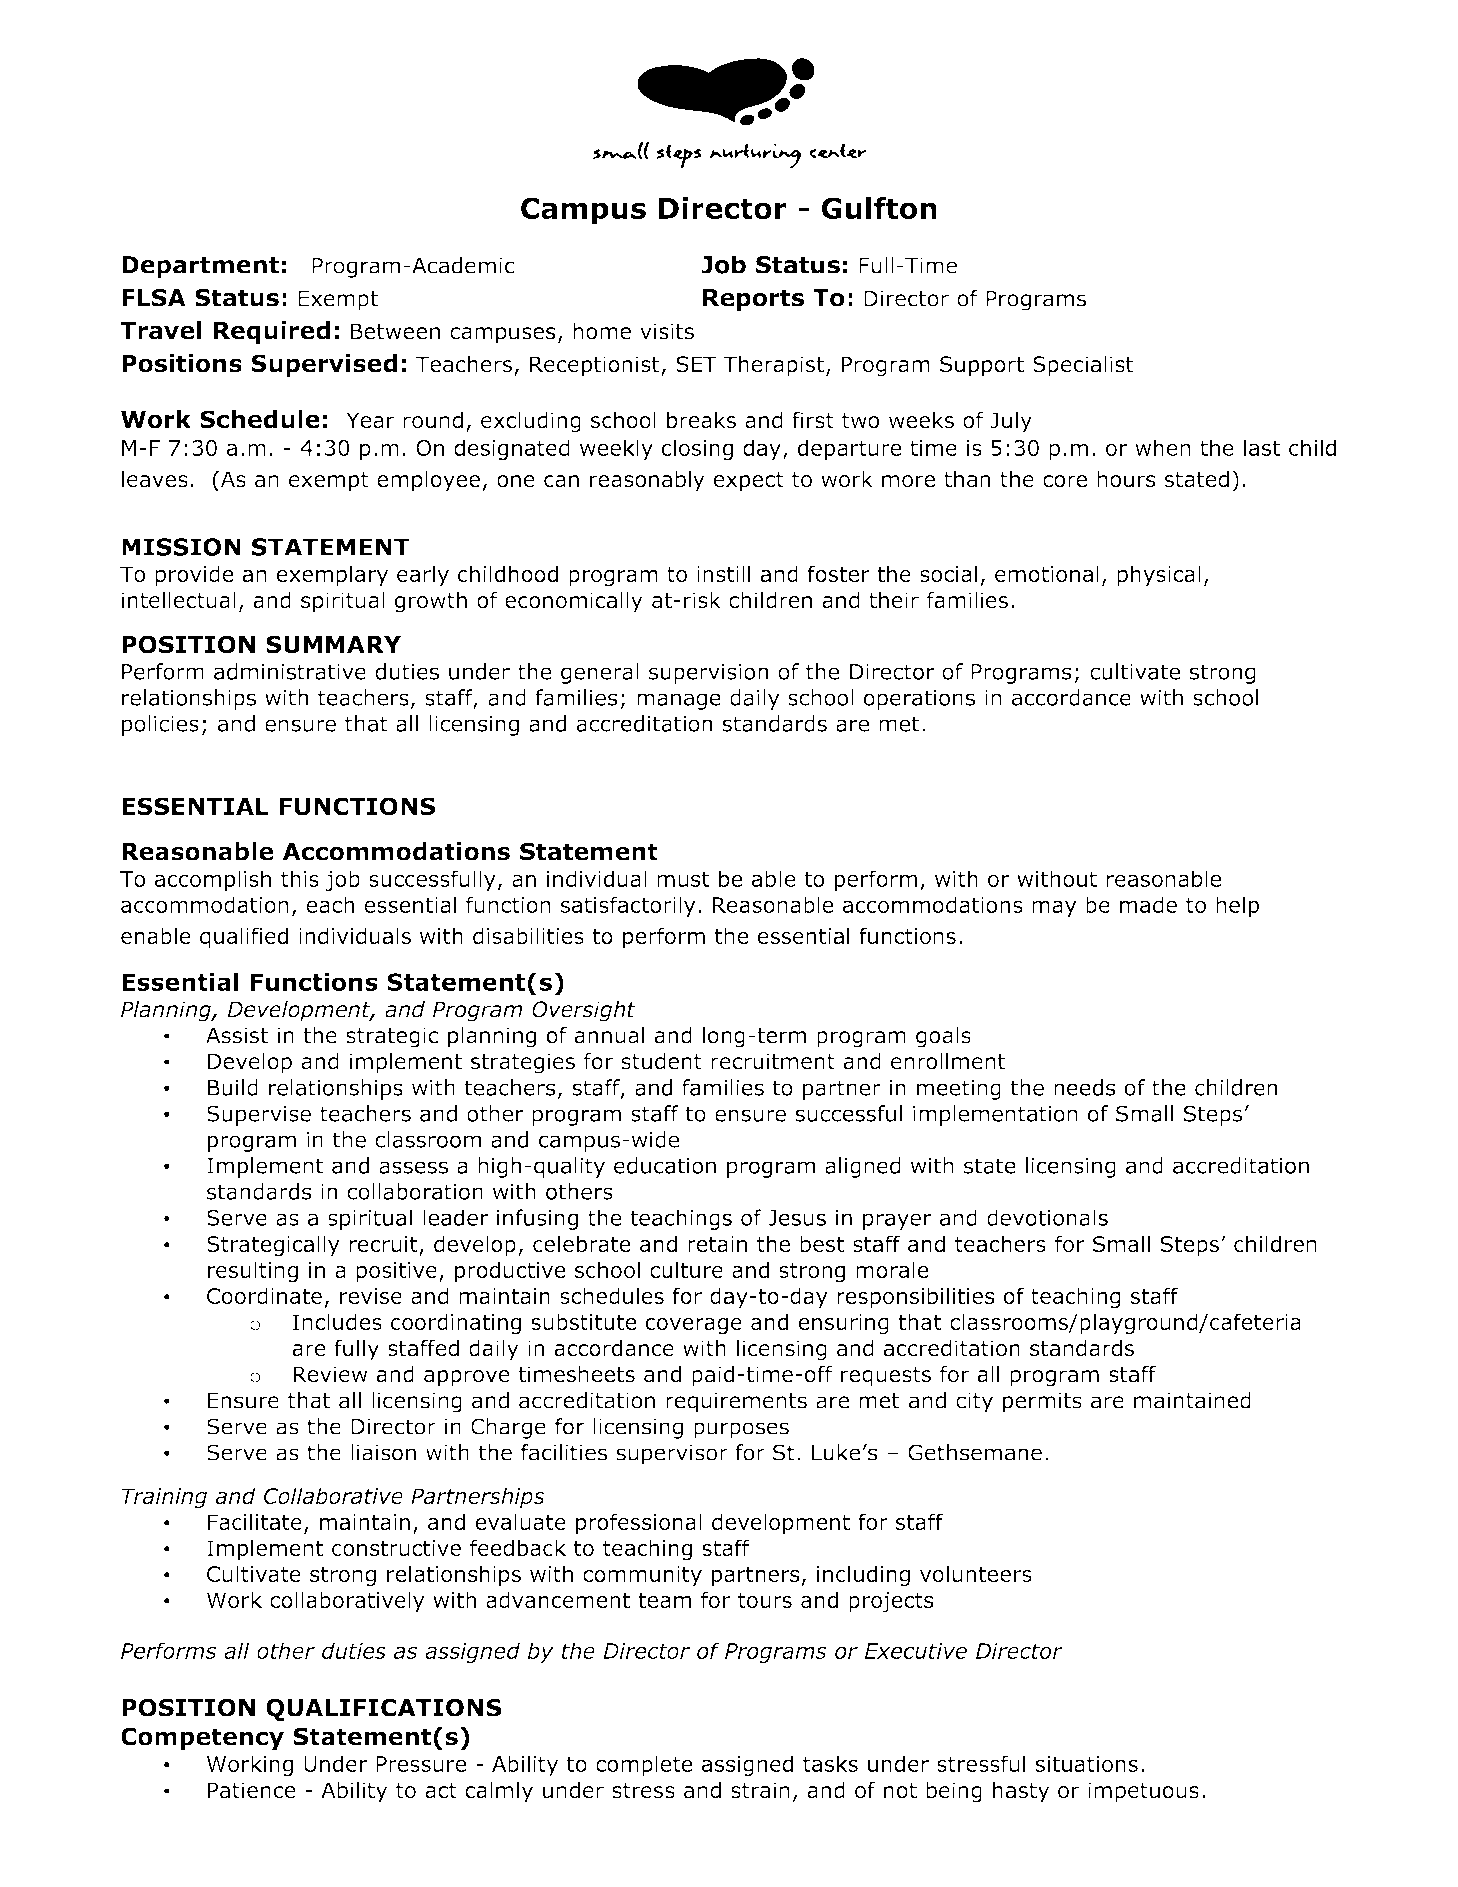  I want to click on complete, so click(644, 1765).
